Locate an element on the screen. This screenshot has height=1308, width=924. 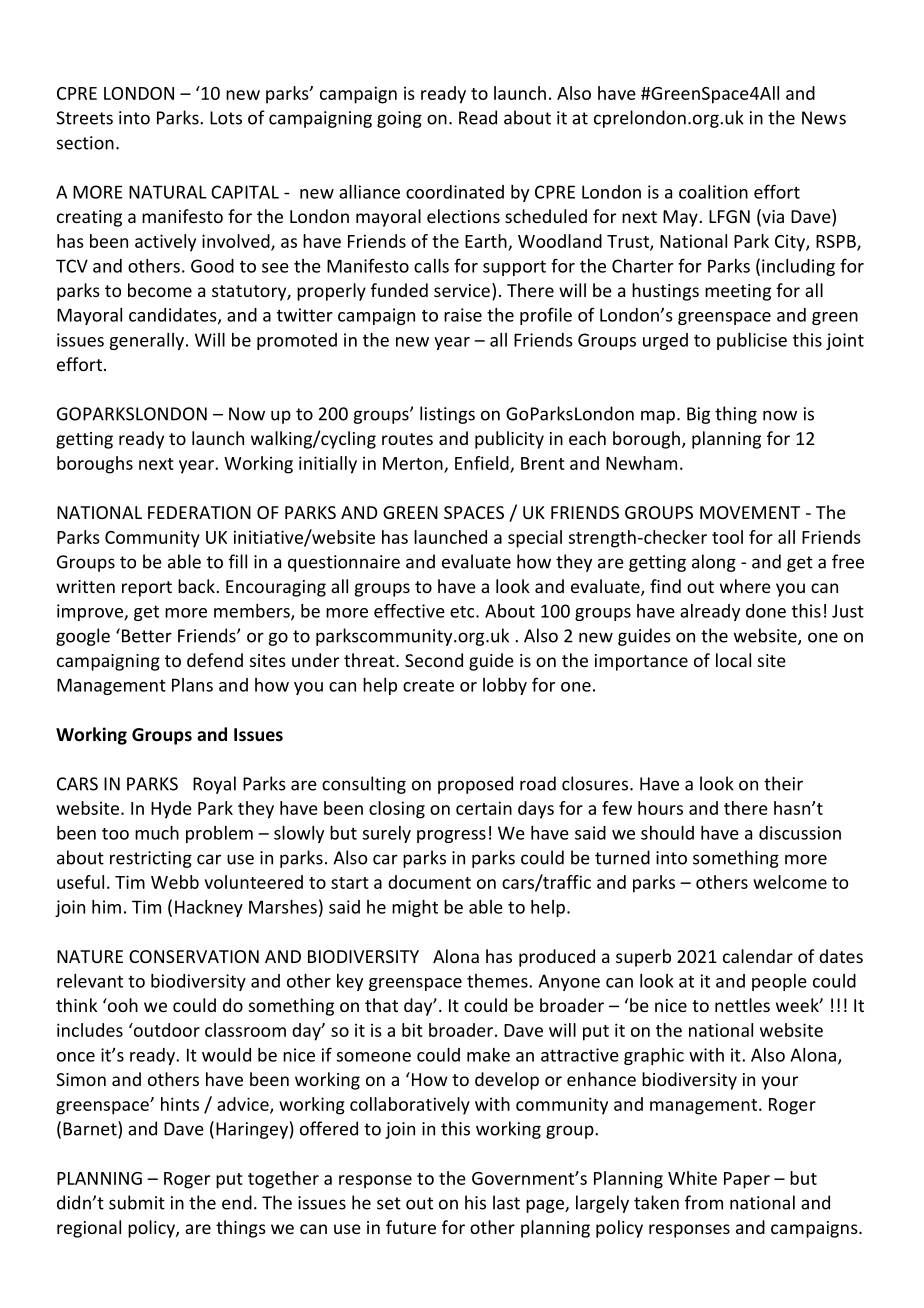
generally is located at coordinates (148, 341).
